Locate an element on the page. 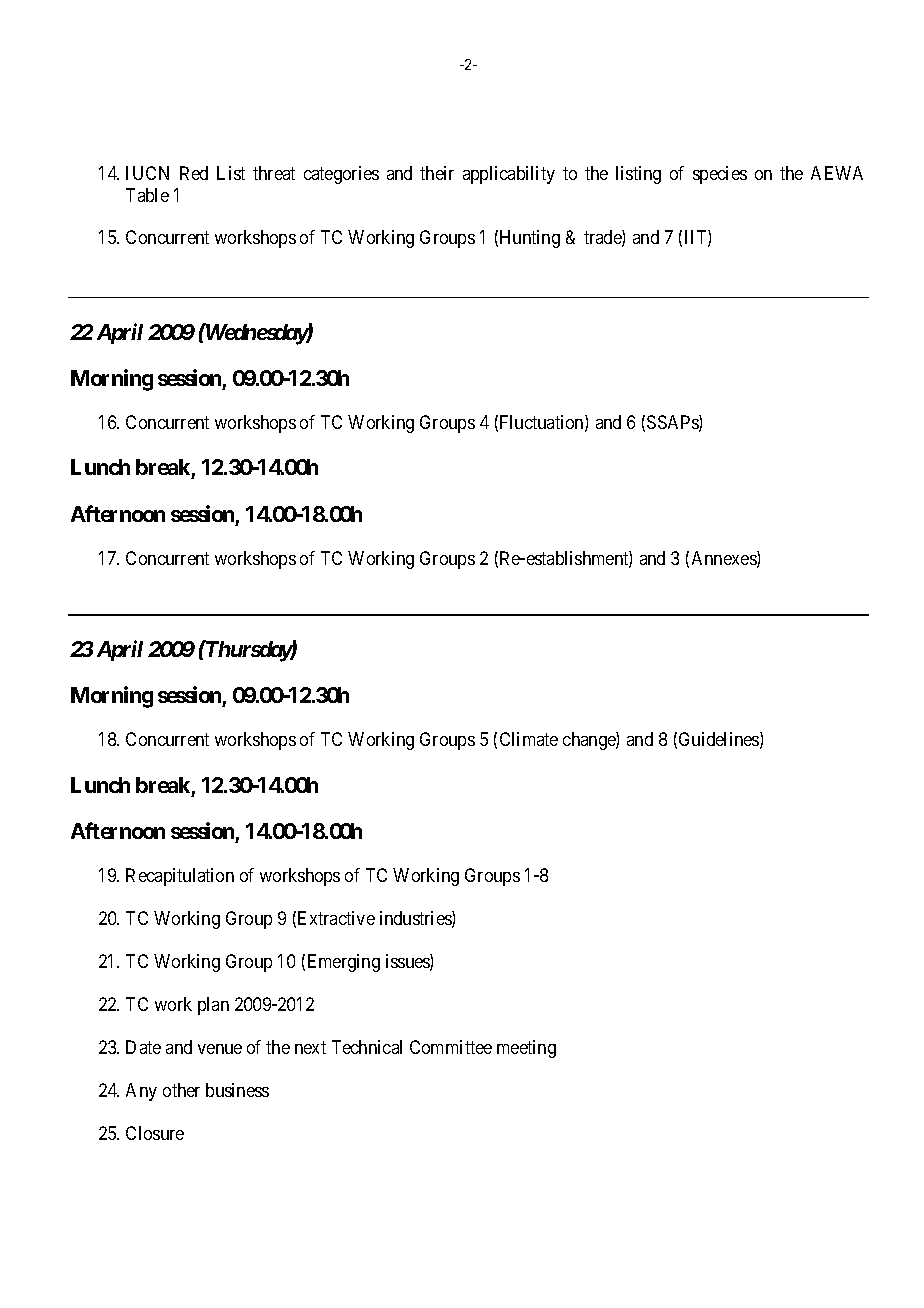 The height and width of the document is (1308, 924). applicability is located at coordinates (509, 175).
